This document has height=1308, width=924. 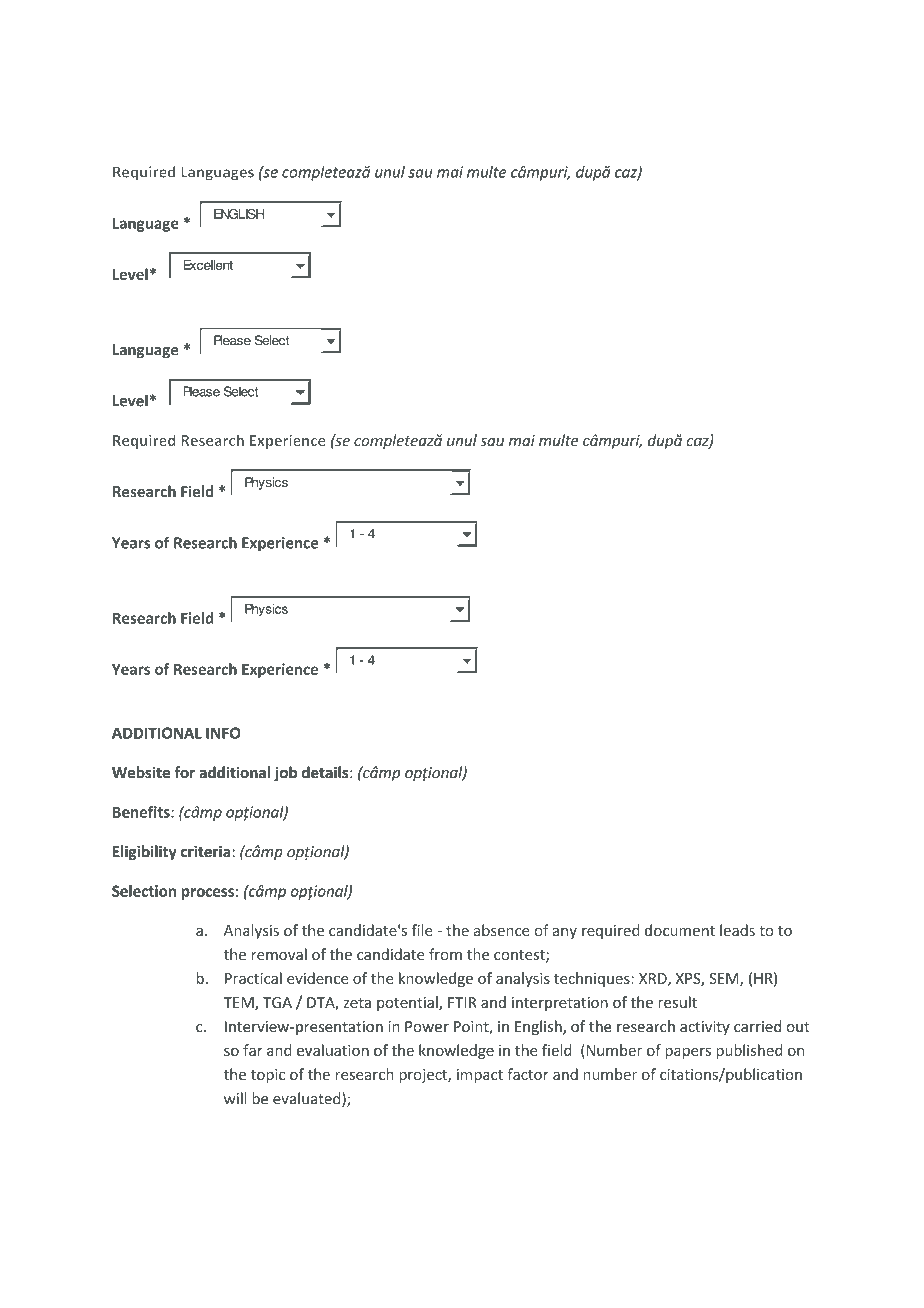 What do you see at coordinates (680, 930) in the document?
I see `document` at bounding box center [680, 930].
